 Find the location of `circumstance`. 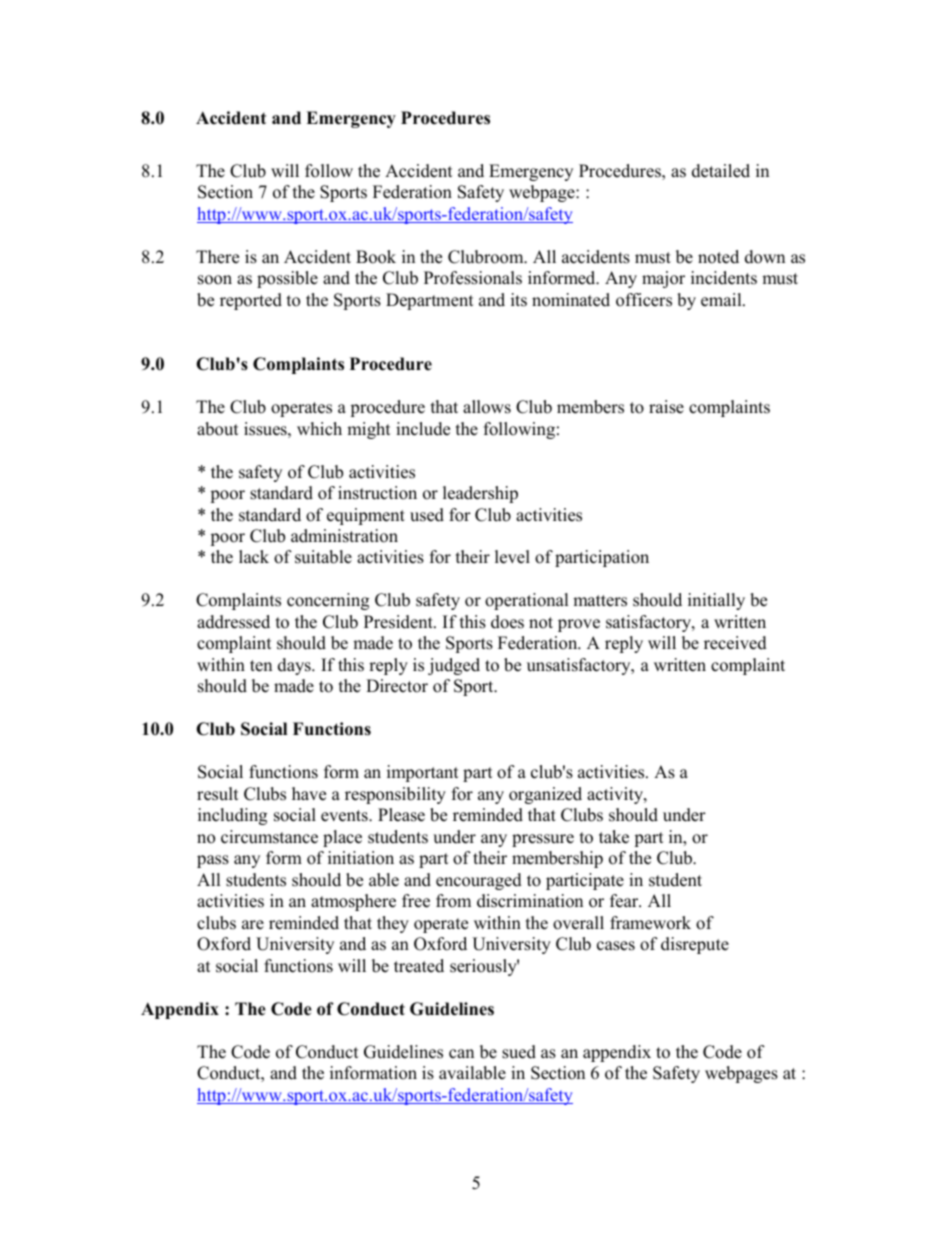

circumstance is located at coordinates (269, 837).
